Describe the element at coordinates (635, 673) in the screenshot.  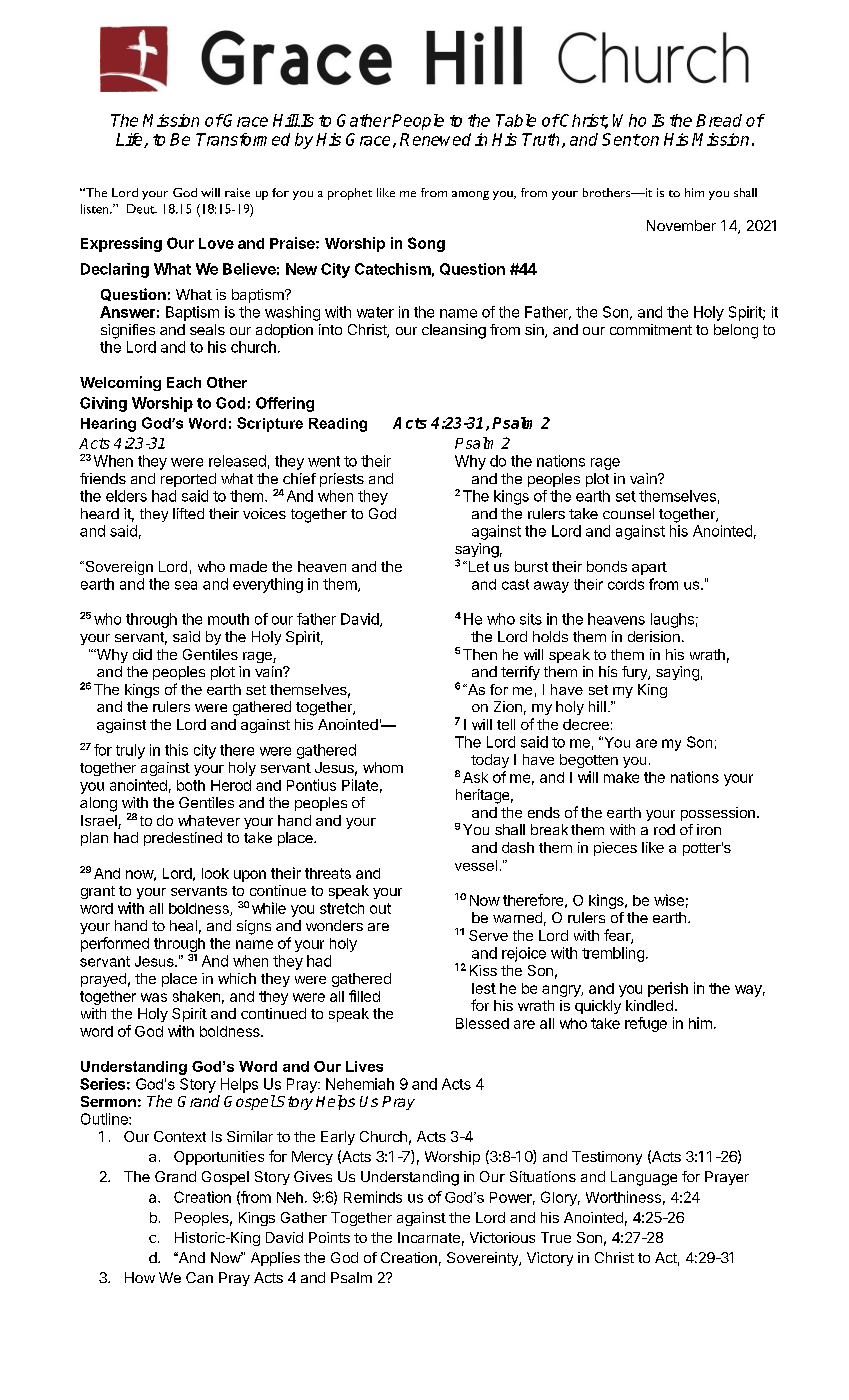
I see `fury` at that location.
